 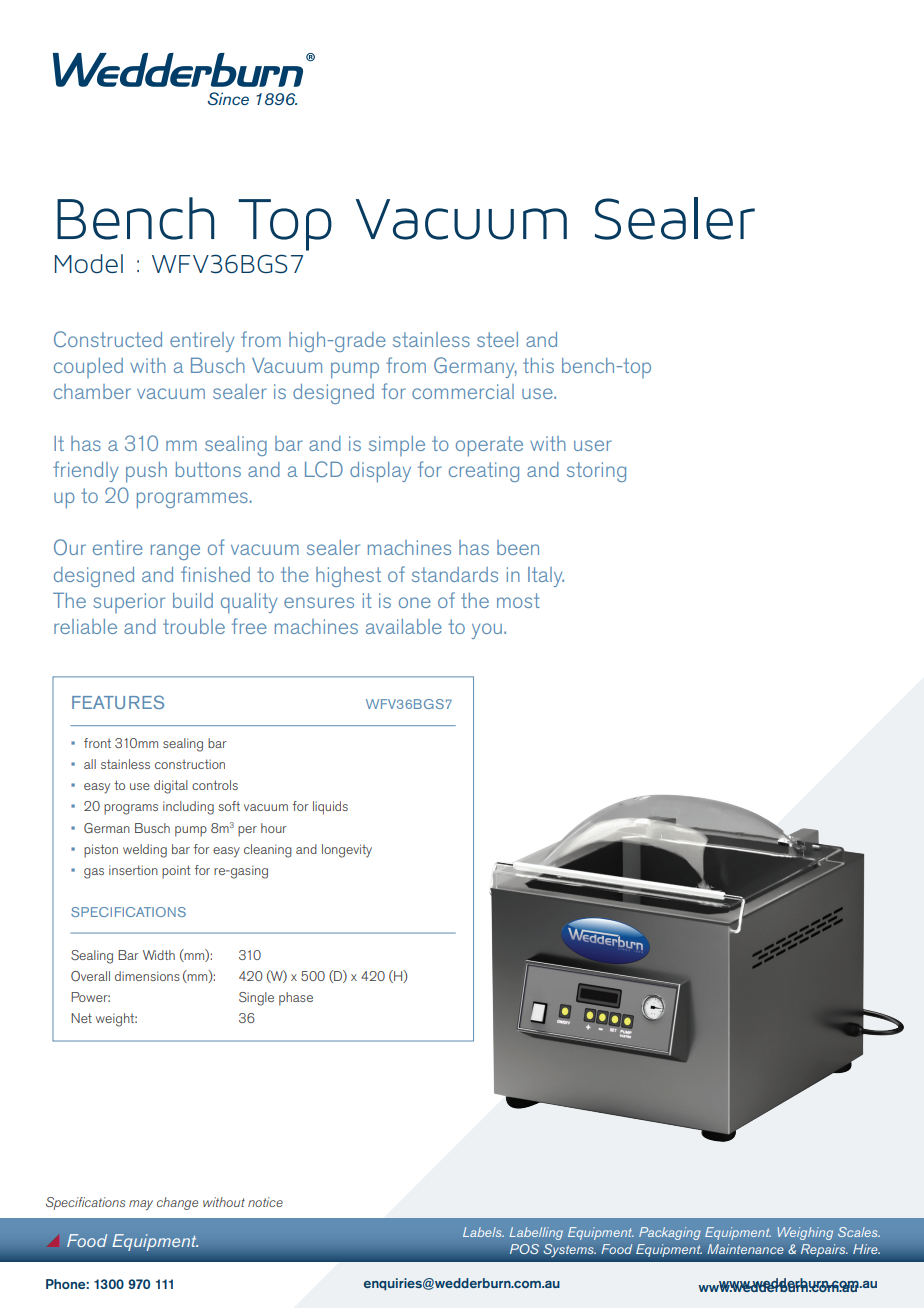 What do you see at coordinates (159, 955) in the document?
I see `Width` at bounding box center [159, 955].
